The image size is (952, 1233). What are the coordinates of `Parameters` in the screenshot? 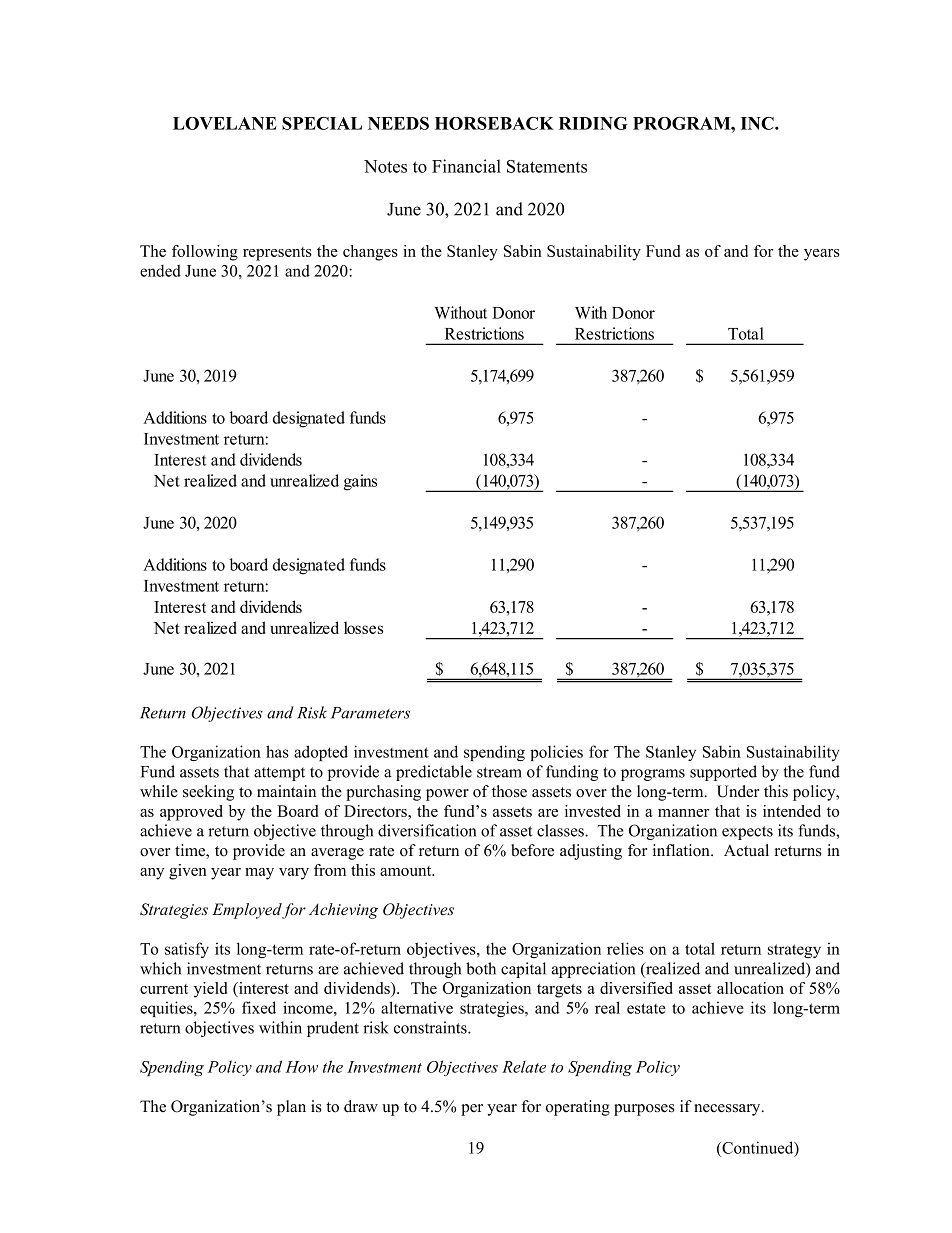 It's located at (370, 713).
